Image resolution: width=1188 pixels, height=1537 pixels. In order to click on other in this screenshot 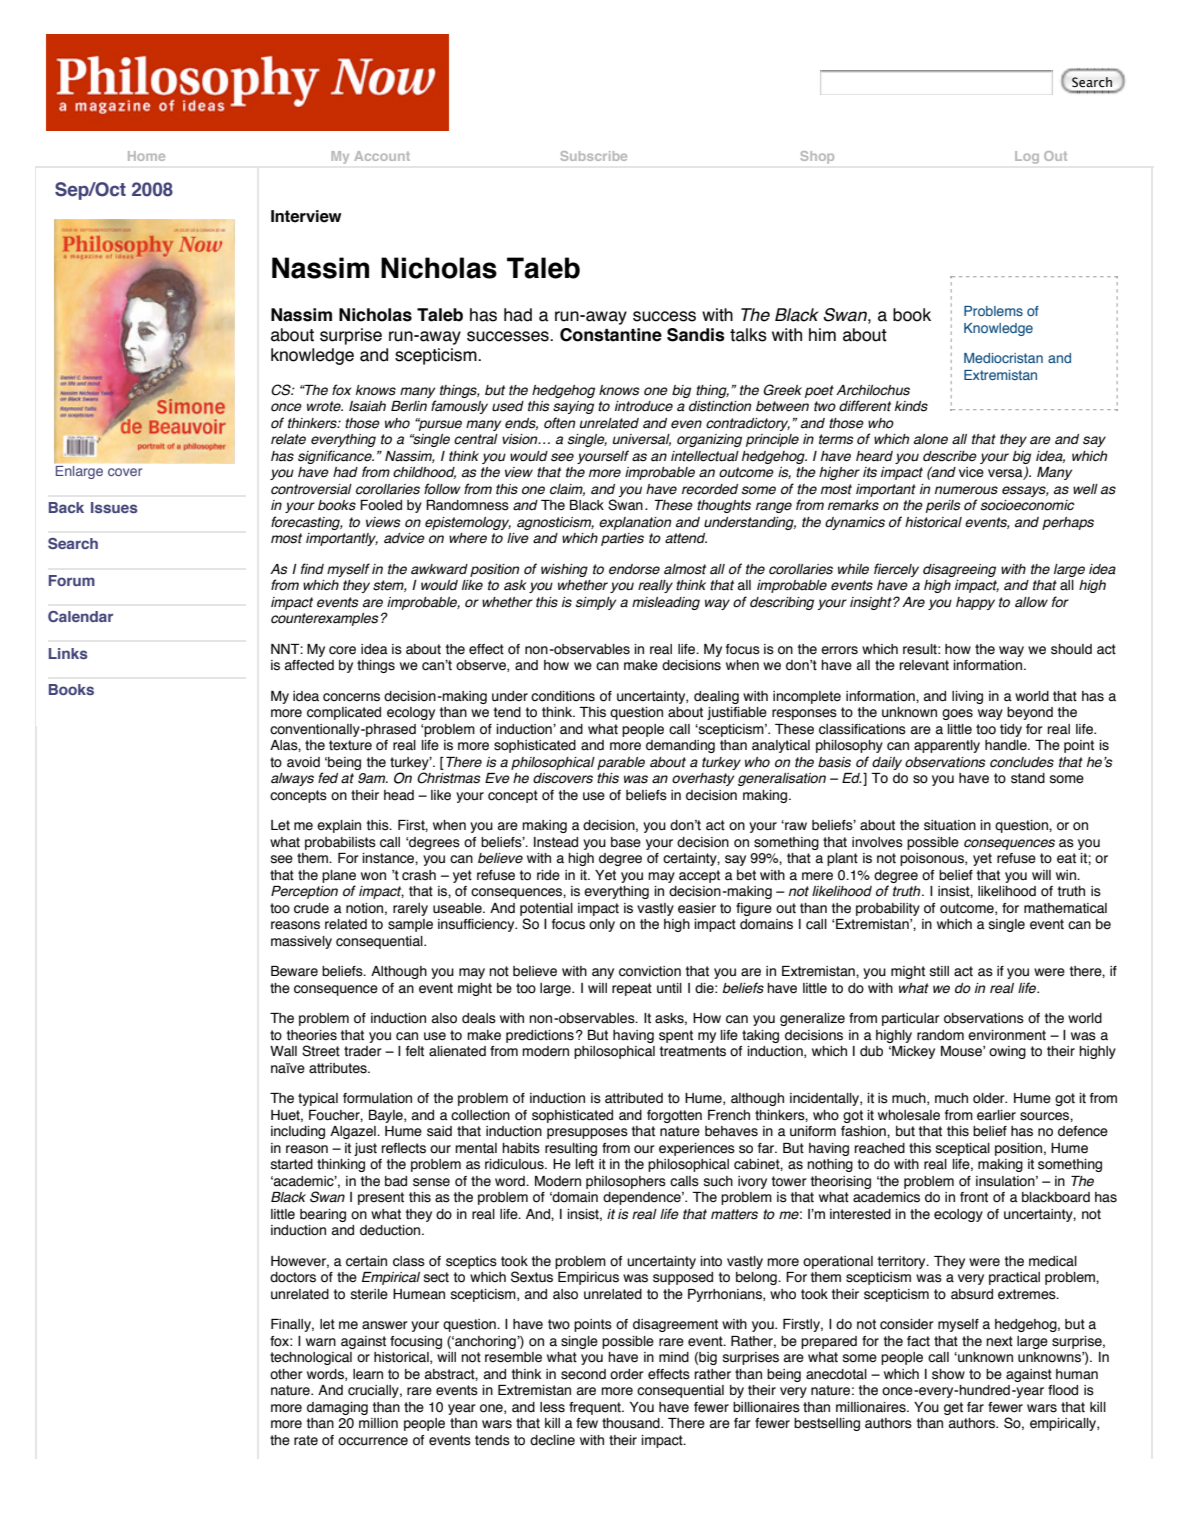, I will do `click(286, 1374)`.
